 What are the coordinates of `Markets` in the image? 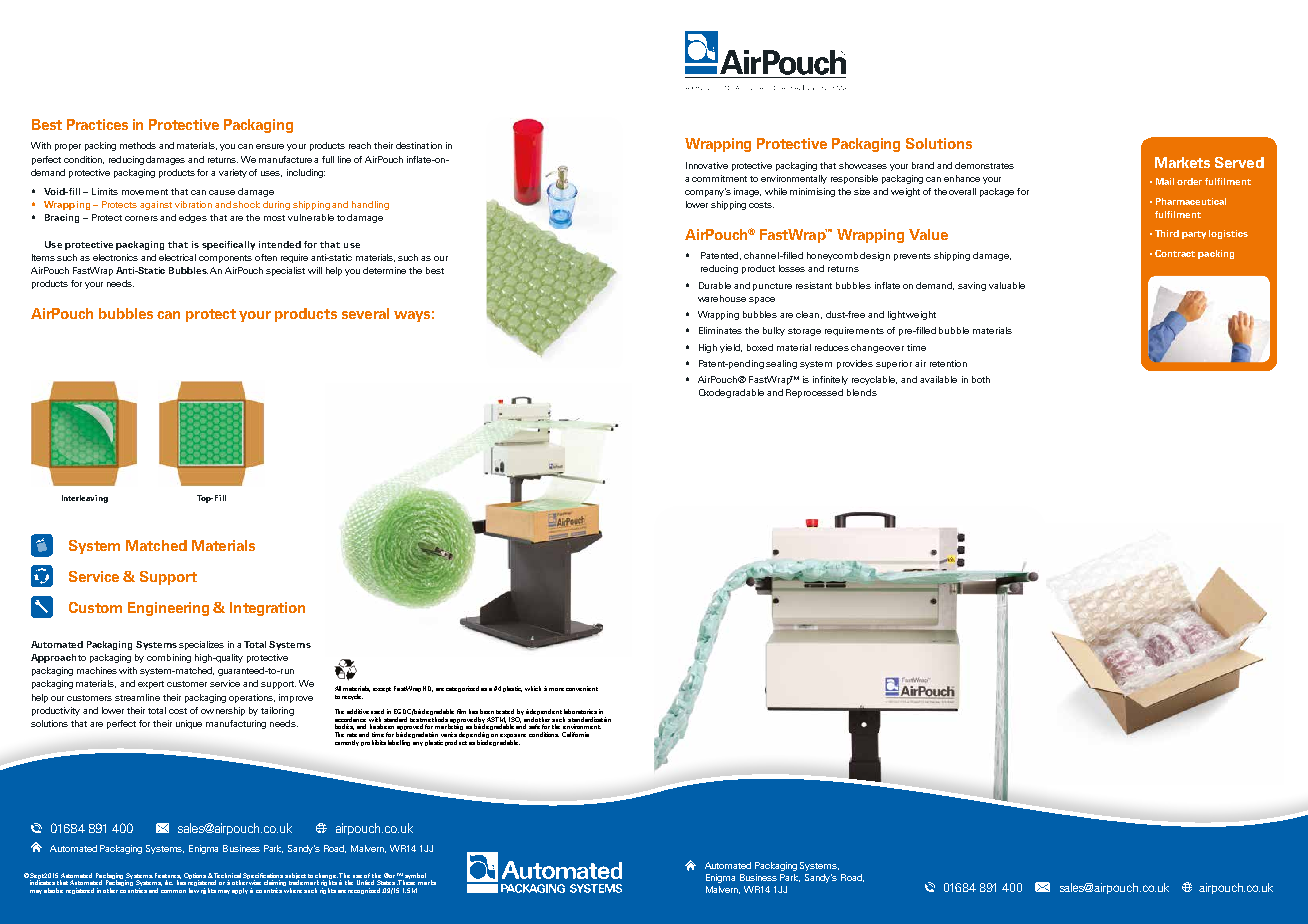 It's located at (1182, 162).
